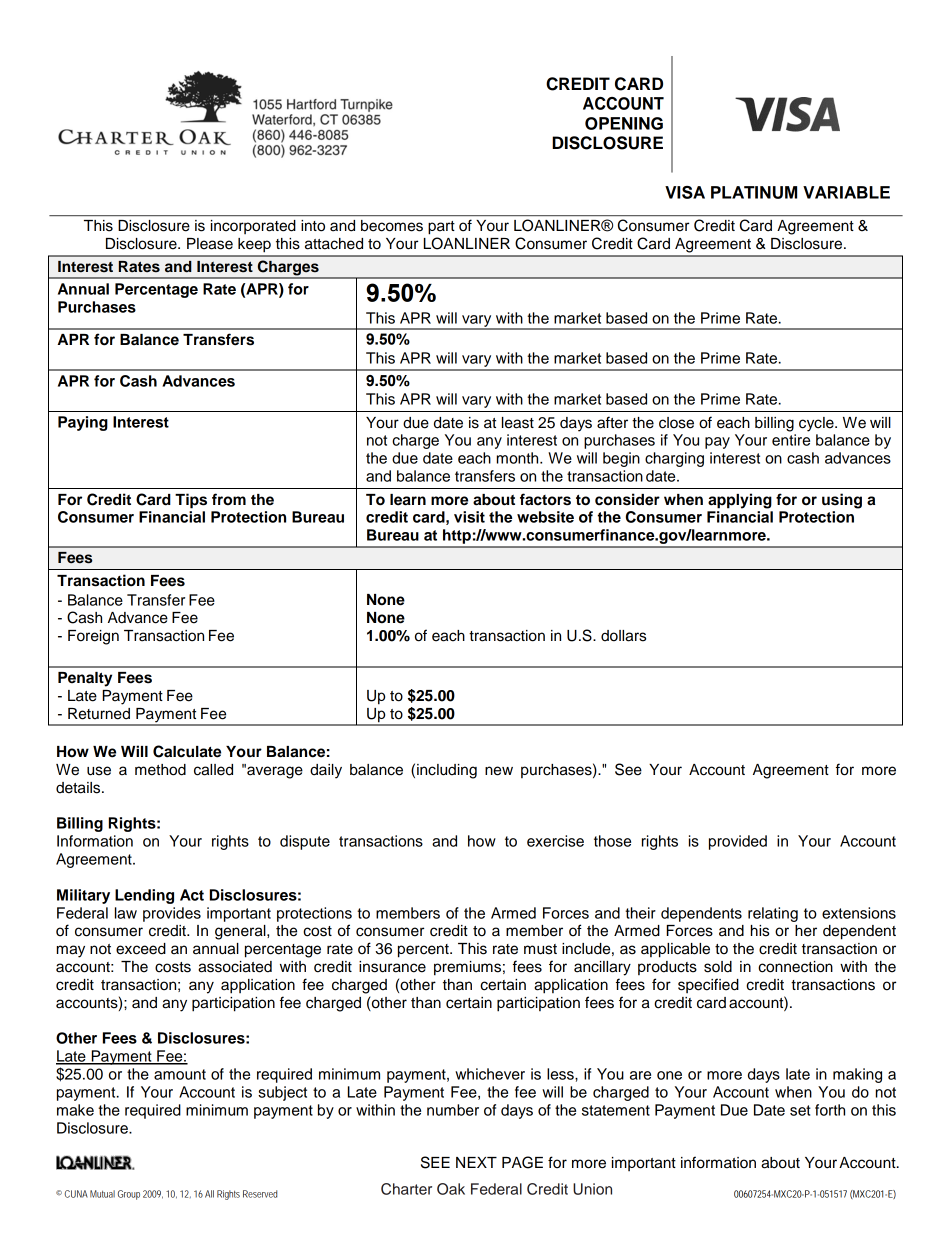 The image size is (952, 1233). Describe the element at coordinates (83, 423) in the document. I see `Paying` at that location.
